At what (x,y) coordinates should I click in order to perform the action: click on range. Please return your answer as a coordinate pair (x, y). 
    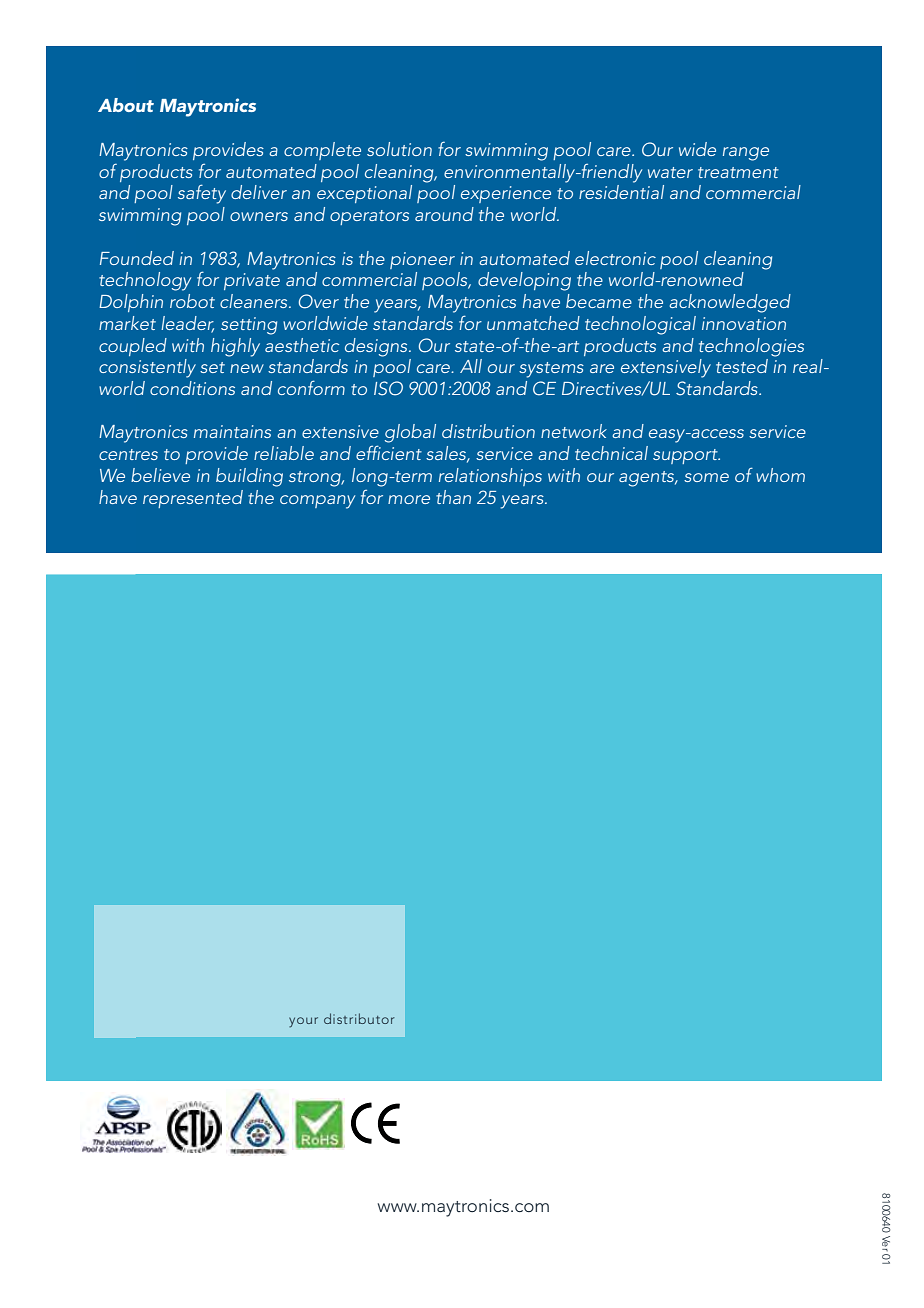
    Looking at the image, I should click on (746, 154).
